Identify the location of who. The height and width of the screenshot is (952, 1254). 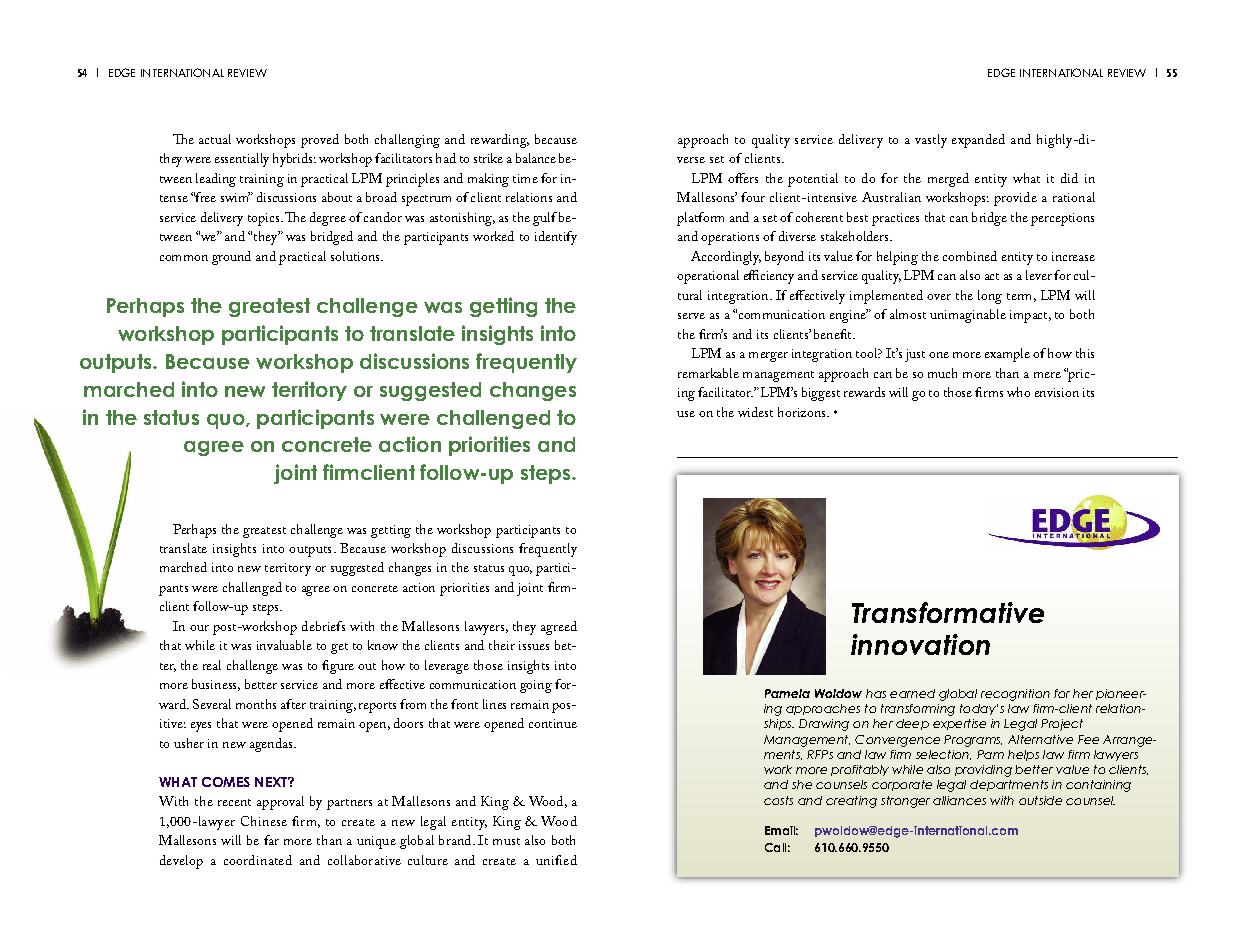
(1018, 392).
